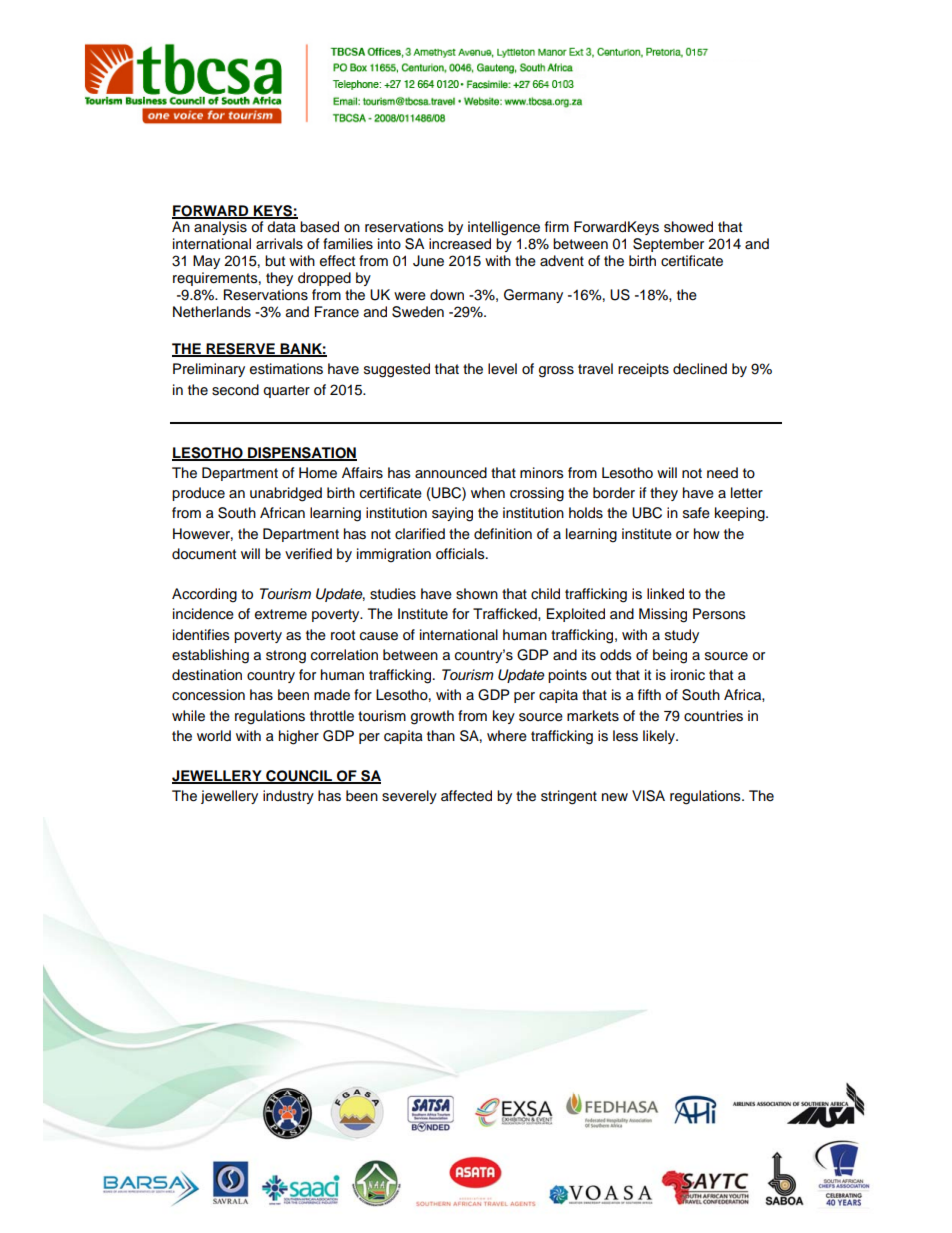 This screenshot has height=1233, width=952. What do you see at coordinates (460, 244) in the screenshot?
I see `increased` at bounding box center [460, 244].
